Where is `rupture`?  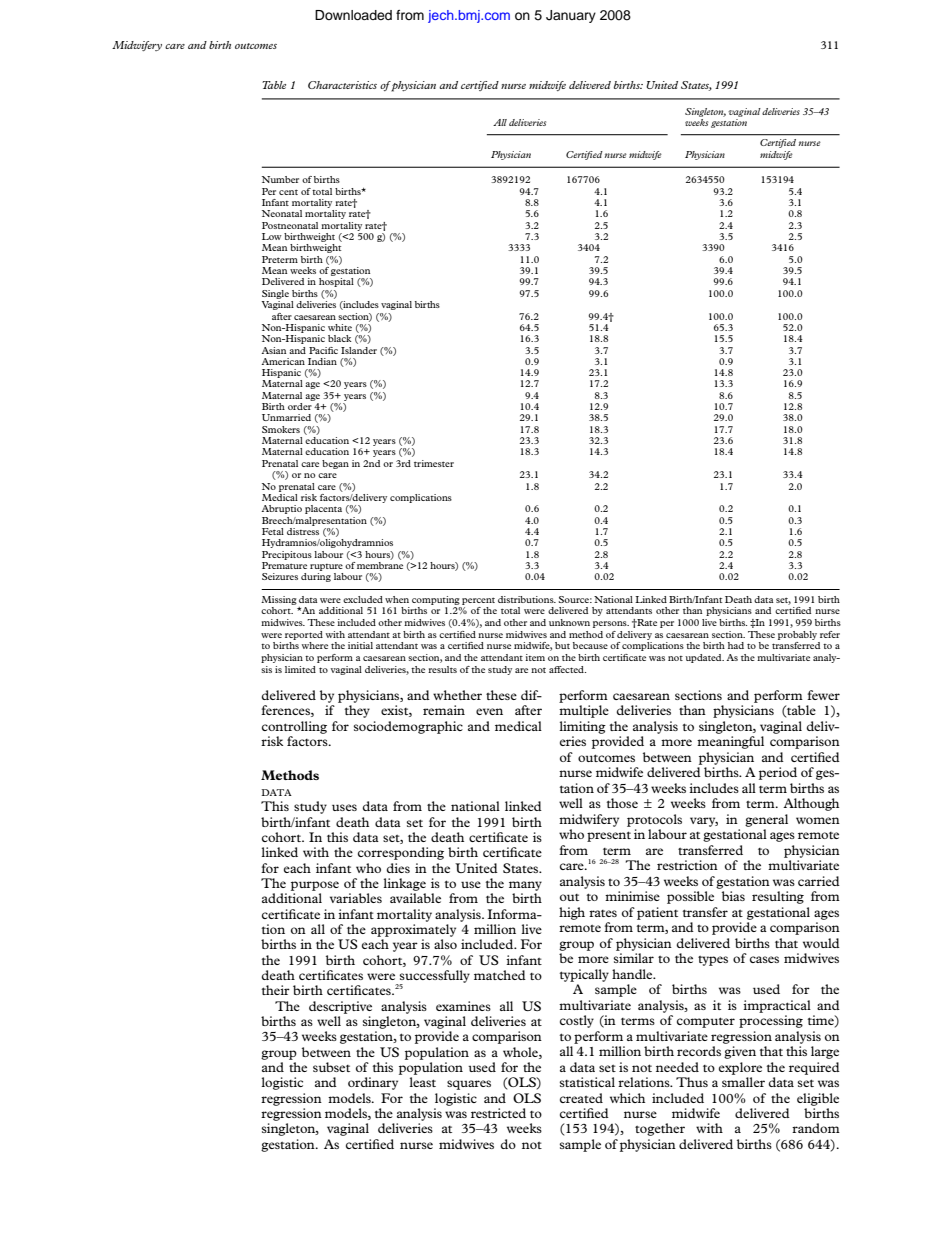 rupture is located at coordinates (326, 567).
